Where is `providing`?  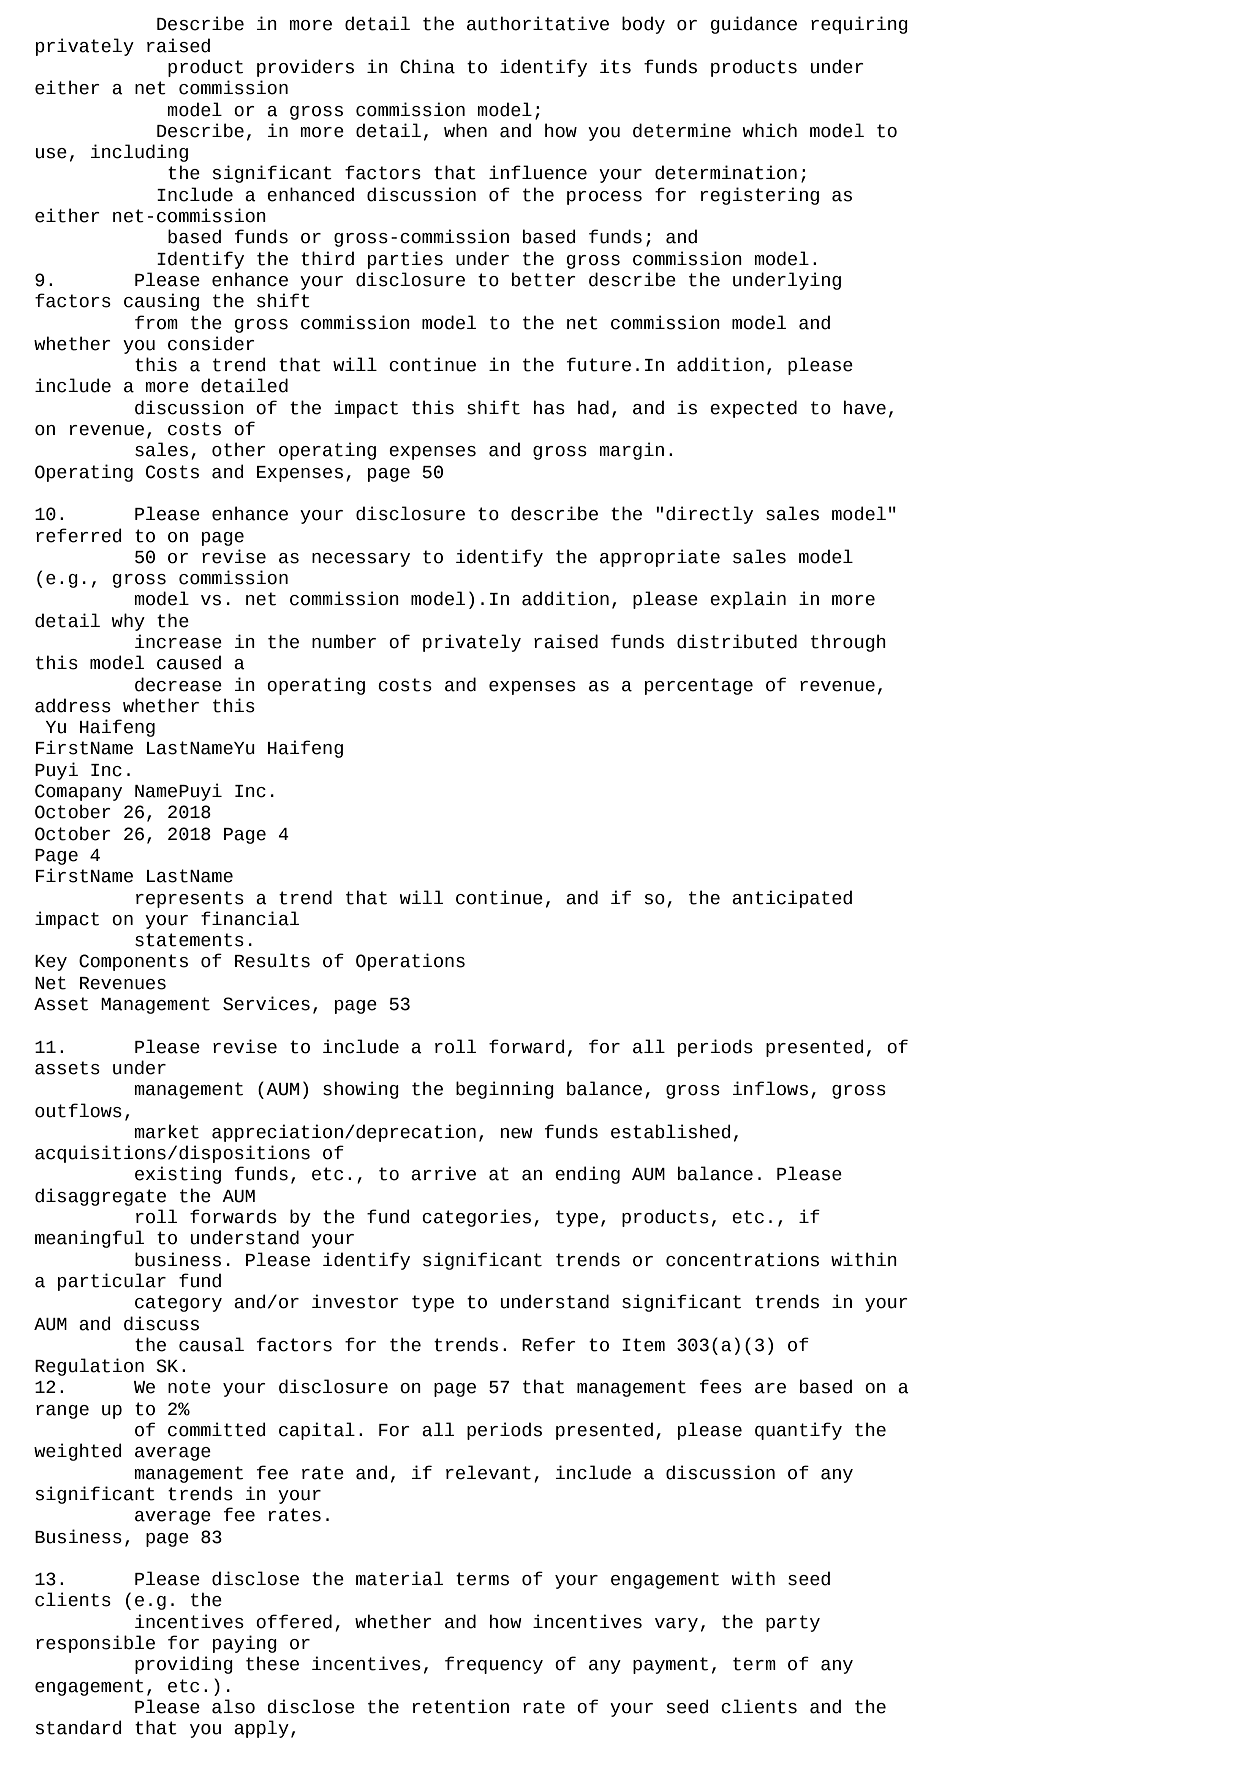 providing is located at coordinates (184, 1665).
